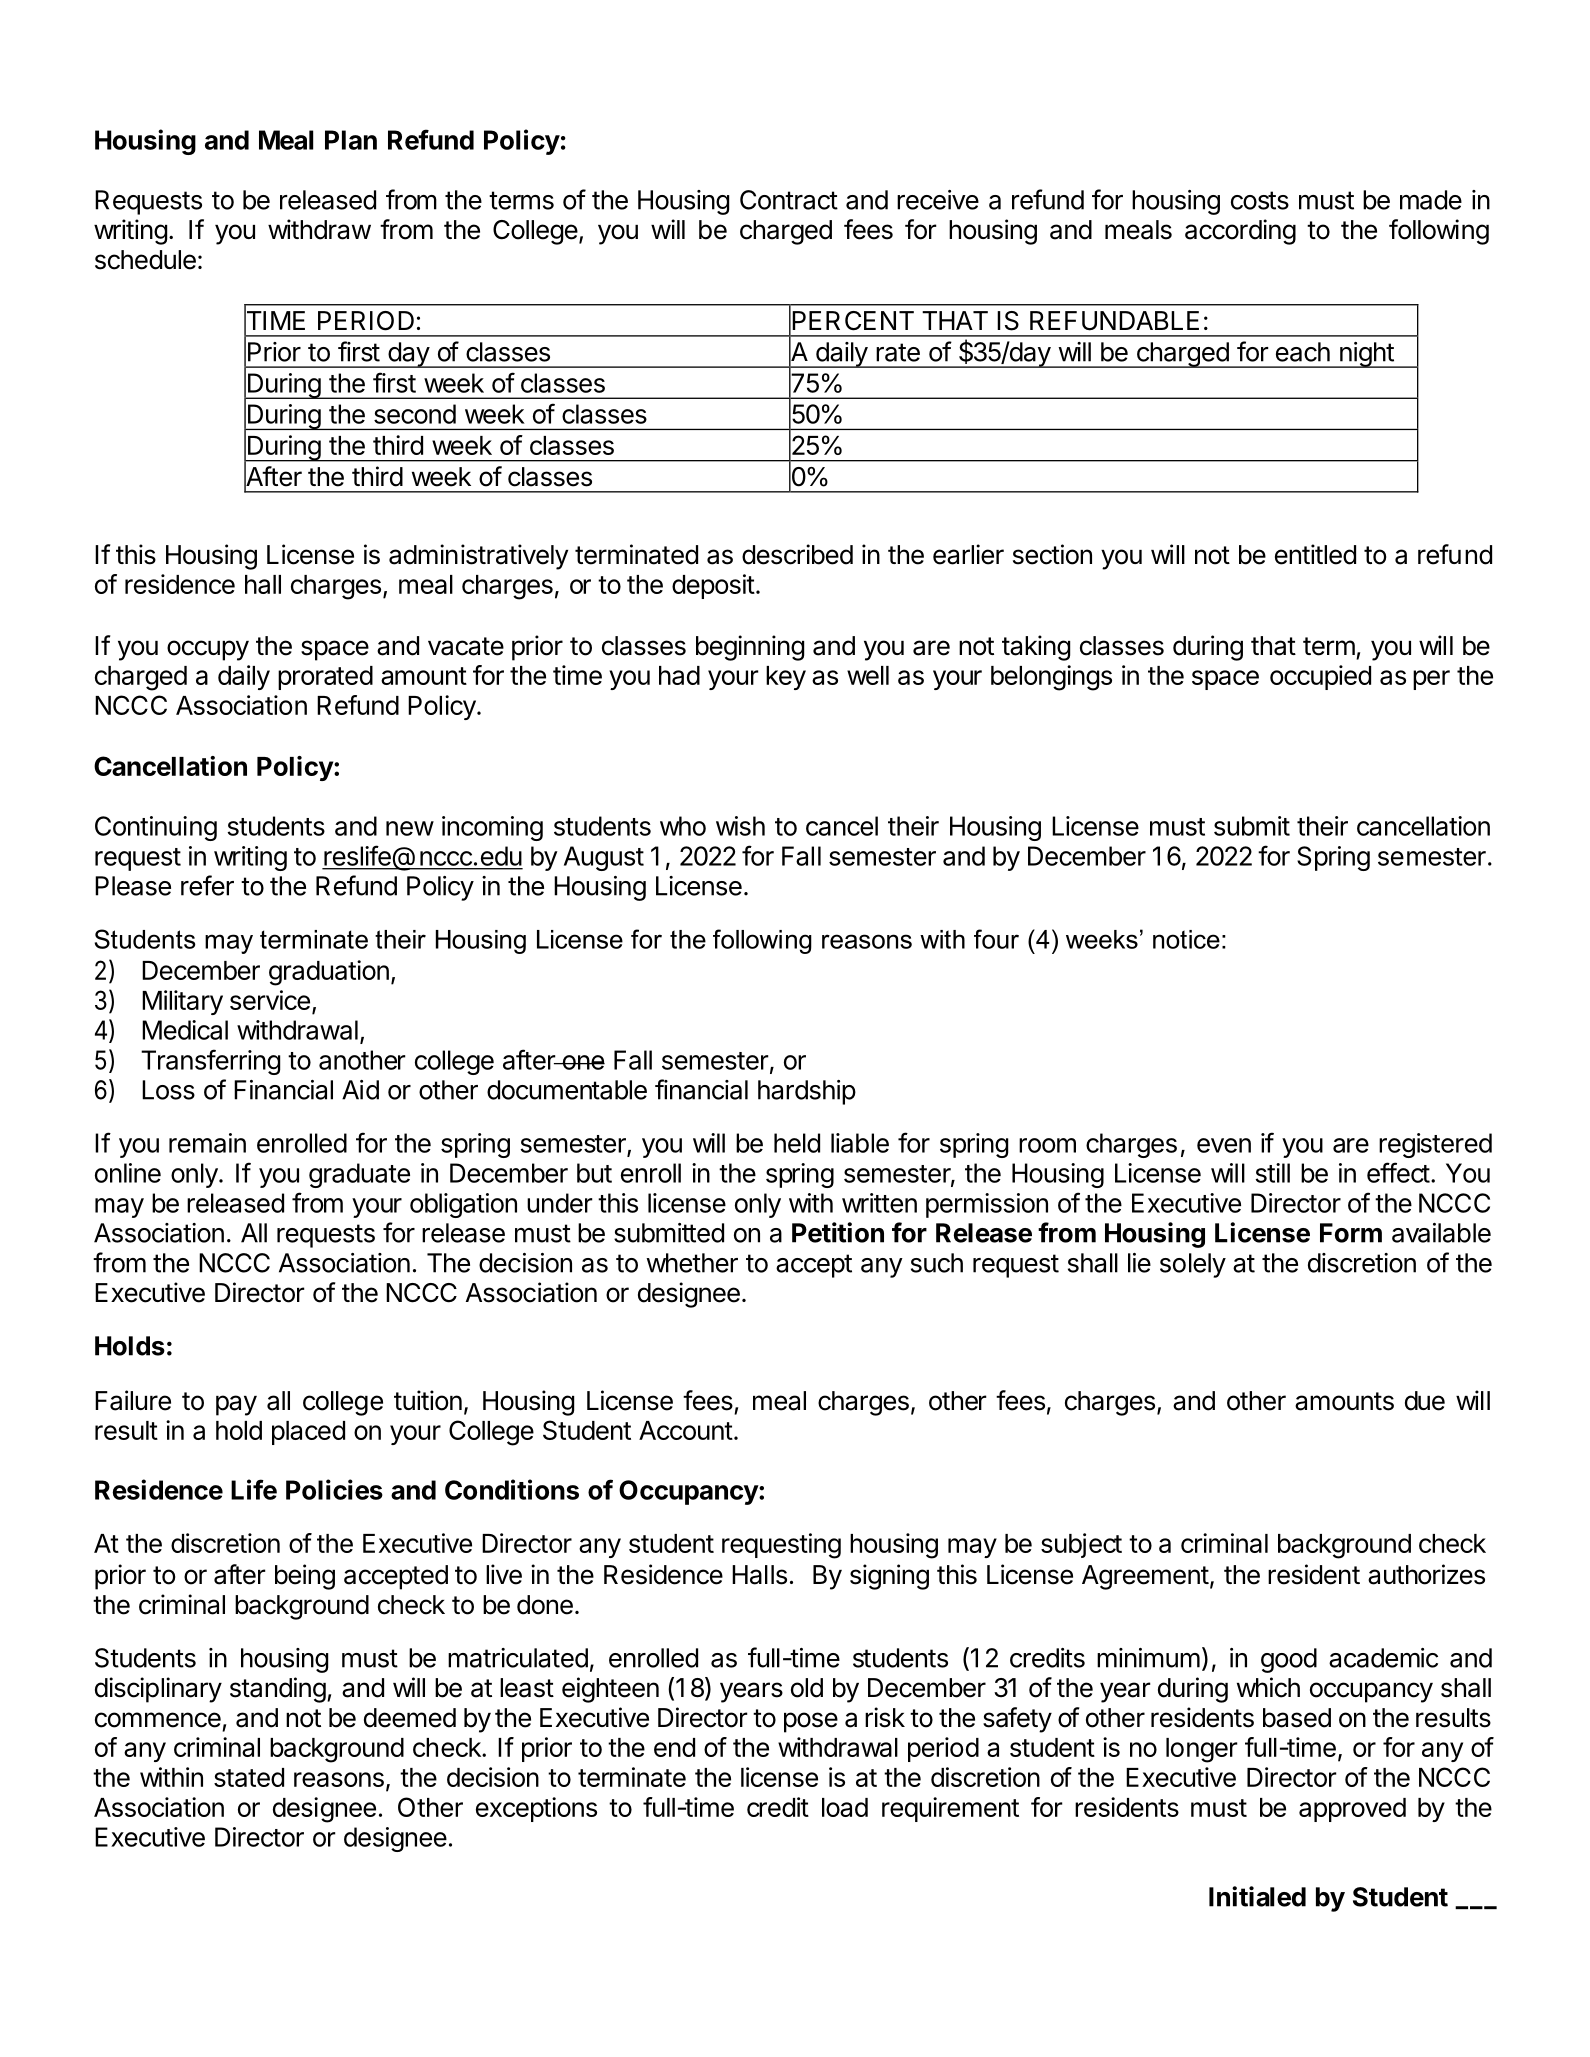 The height and width of the page is (2057, 1590). What do you see at coordinates (249, 1777) in the page?
I see `stated` at bounding box center [249, 1777].
